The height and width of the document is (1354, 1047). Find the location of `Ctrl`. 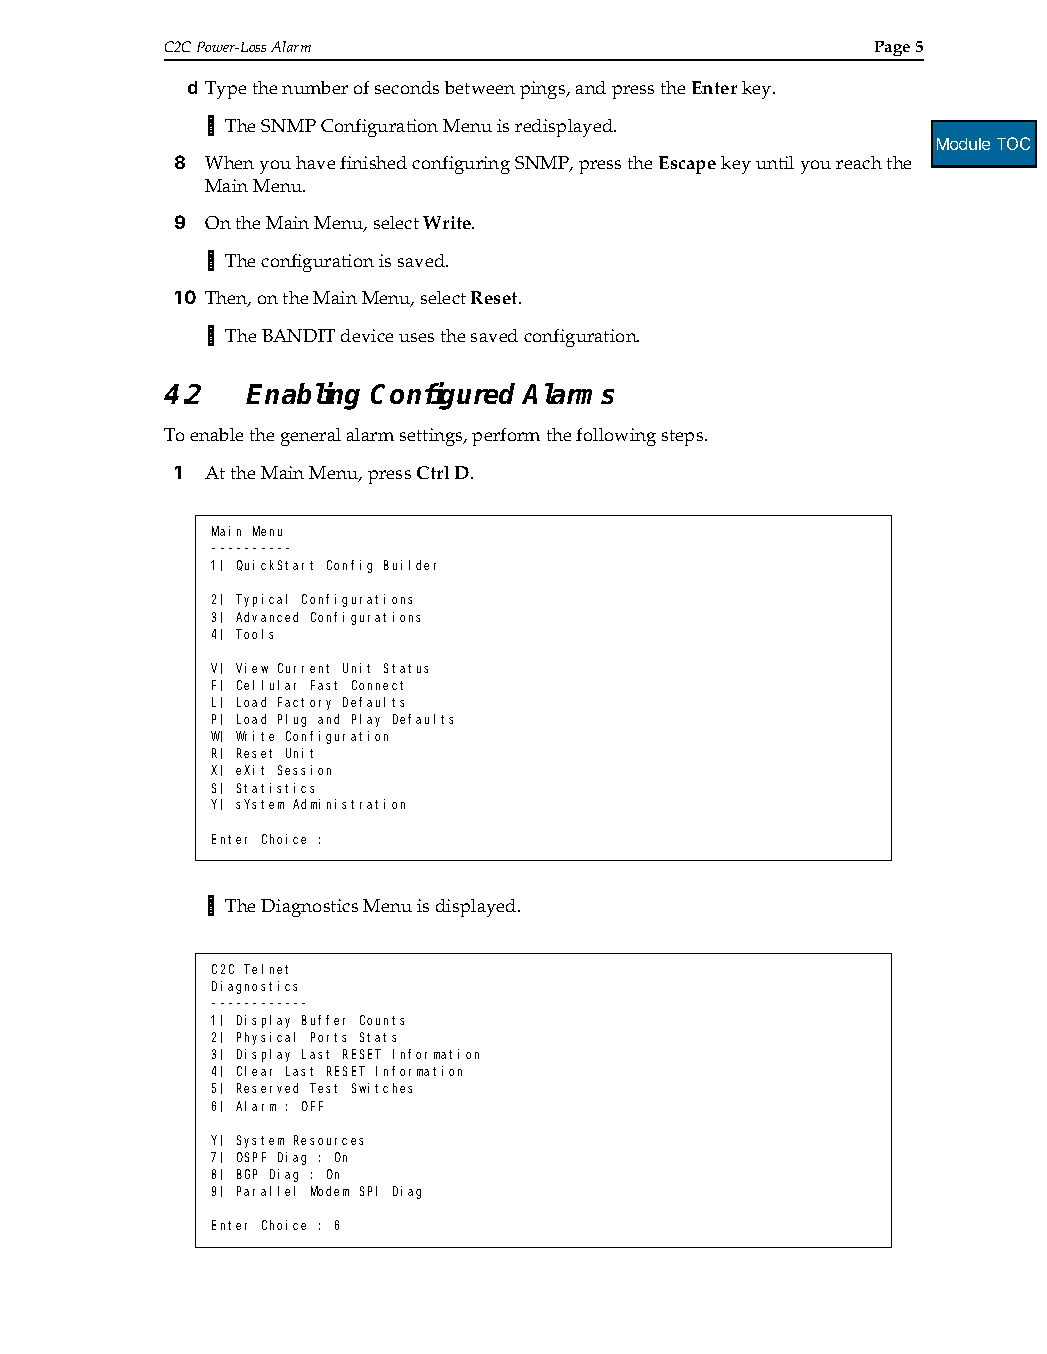

Ctrl is located at coordinates (433, 472).
